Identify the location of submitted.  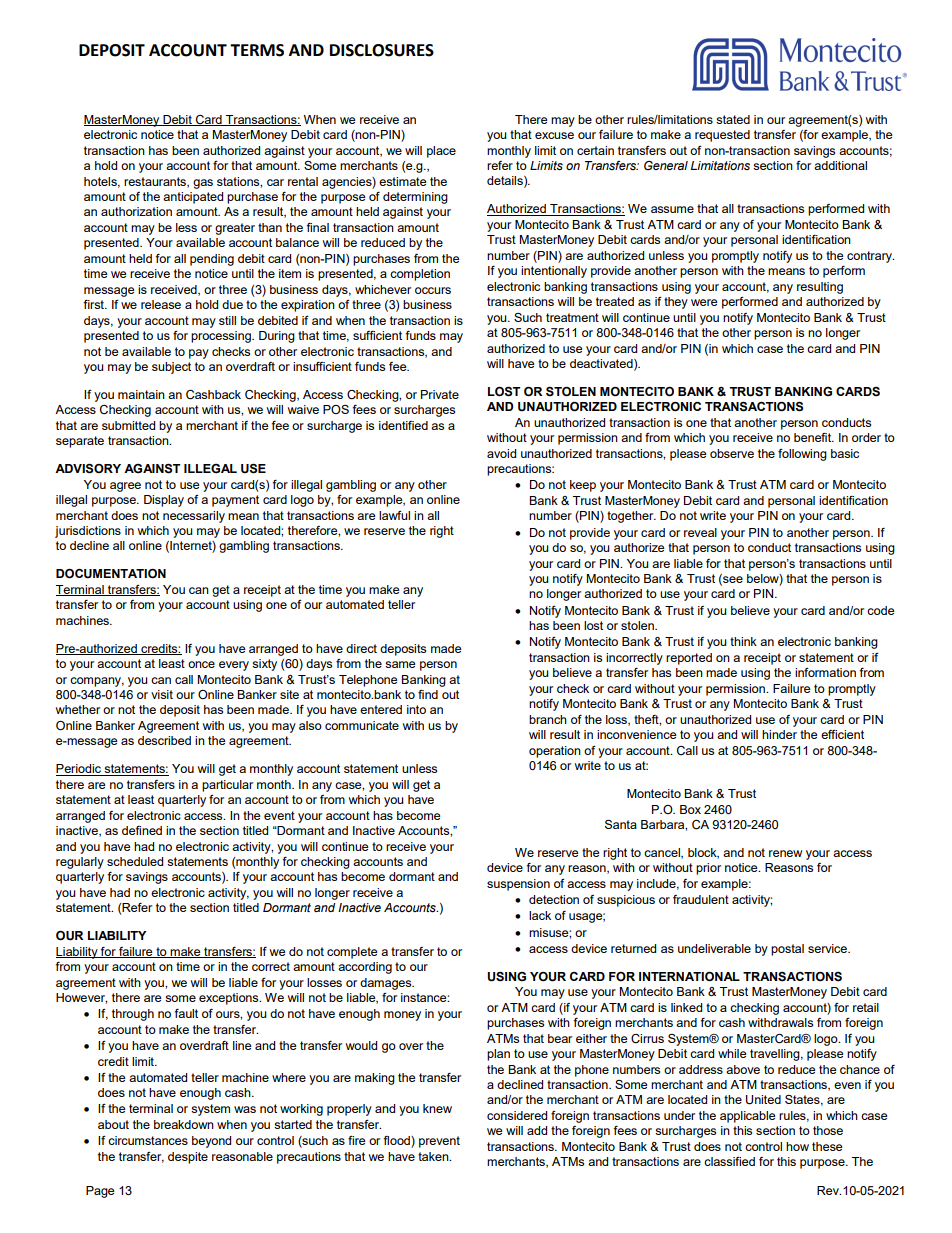
(128, 425).
